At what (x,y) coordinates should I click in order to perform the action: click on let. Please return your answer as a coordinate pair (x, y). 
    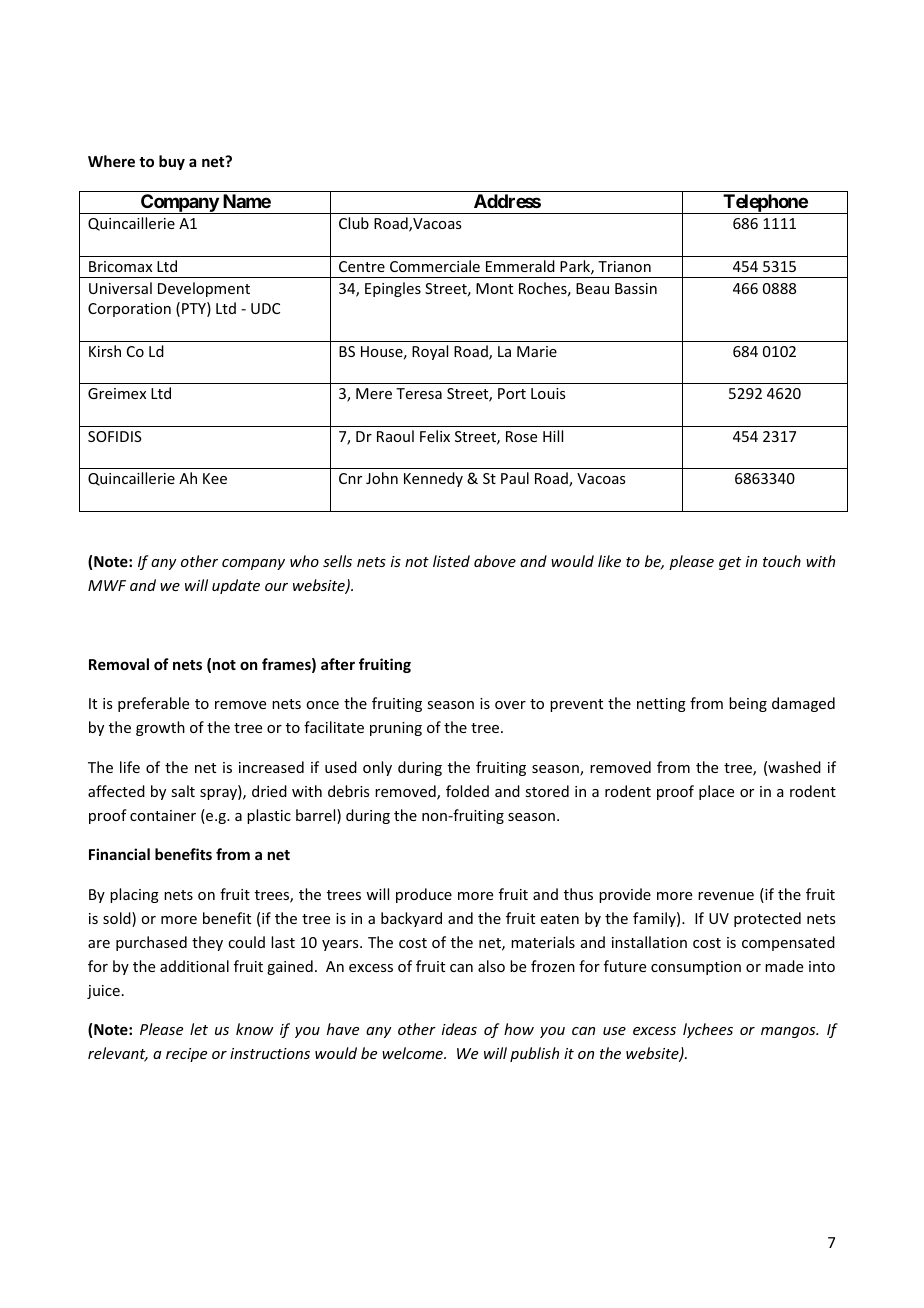
    Looking at the image, I should click on (199, 1029).
